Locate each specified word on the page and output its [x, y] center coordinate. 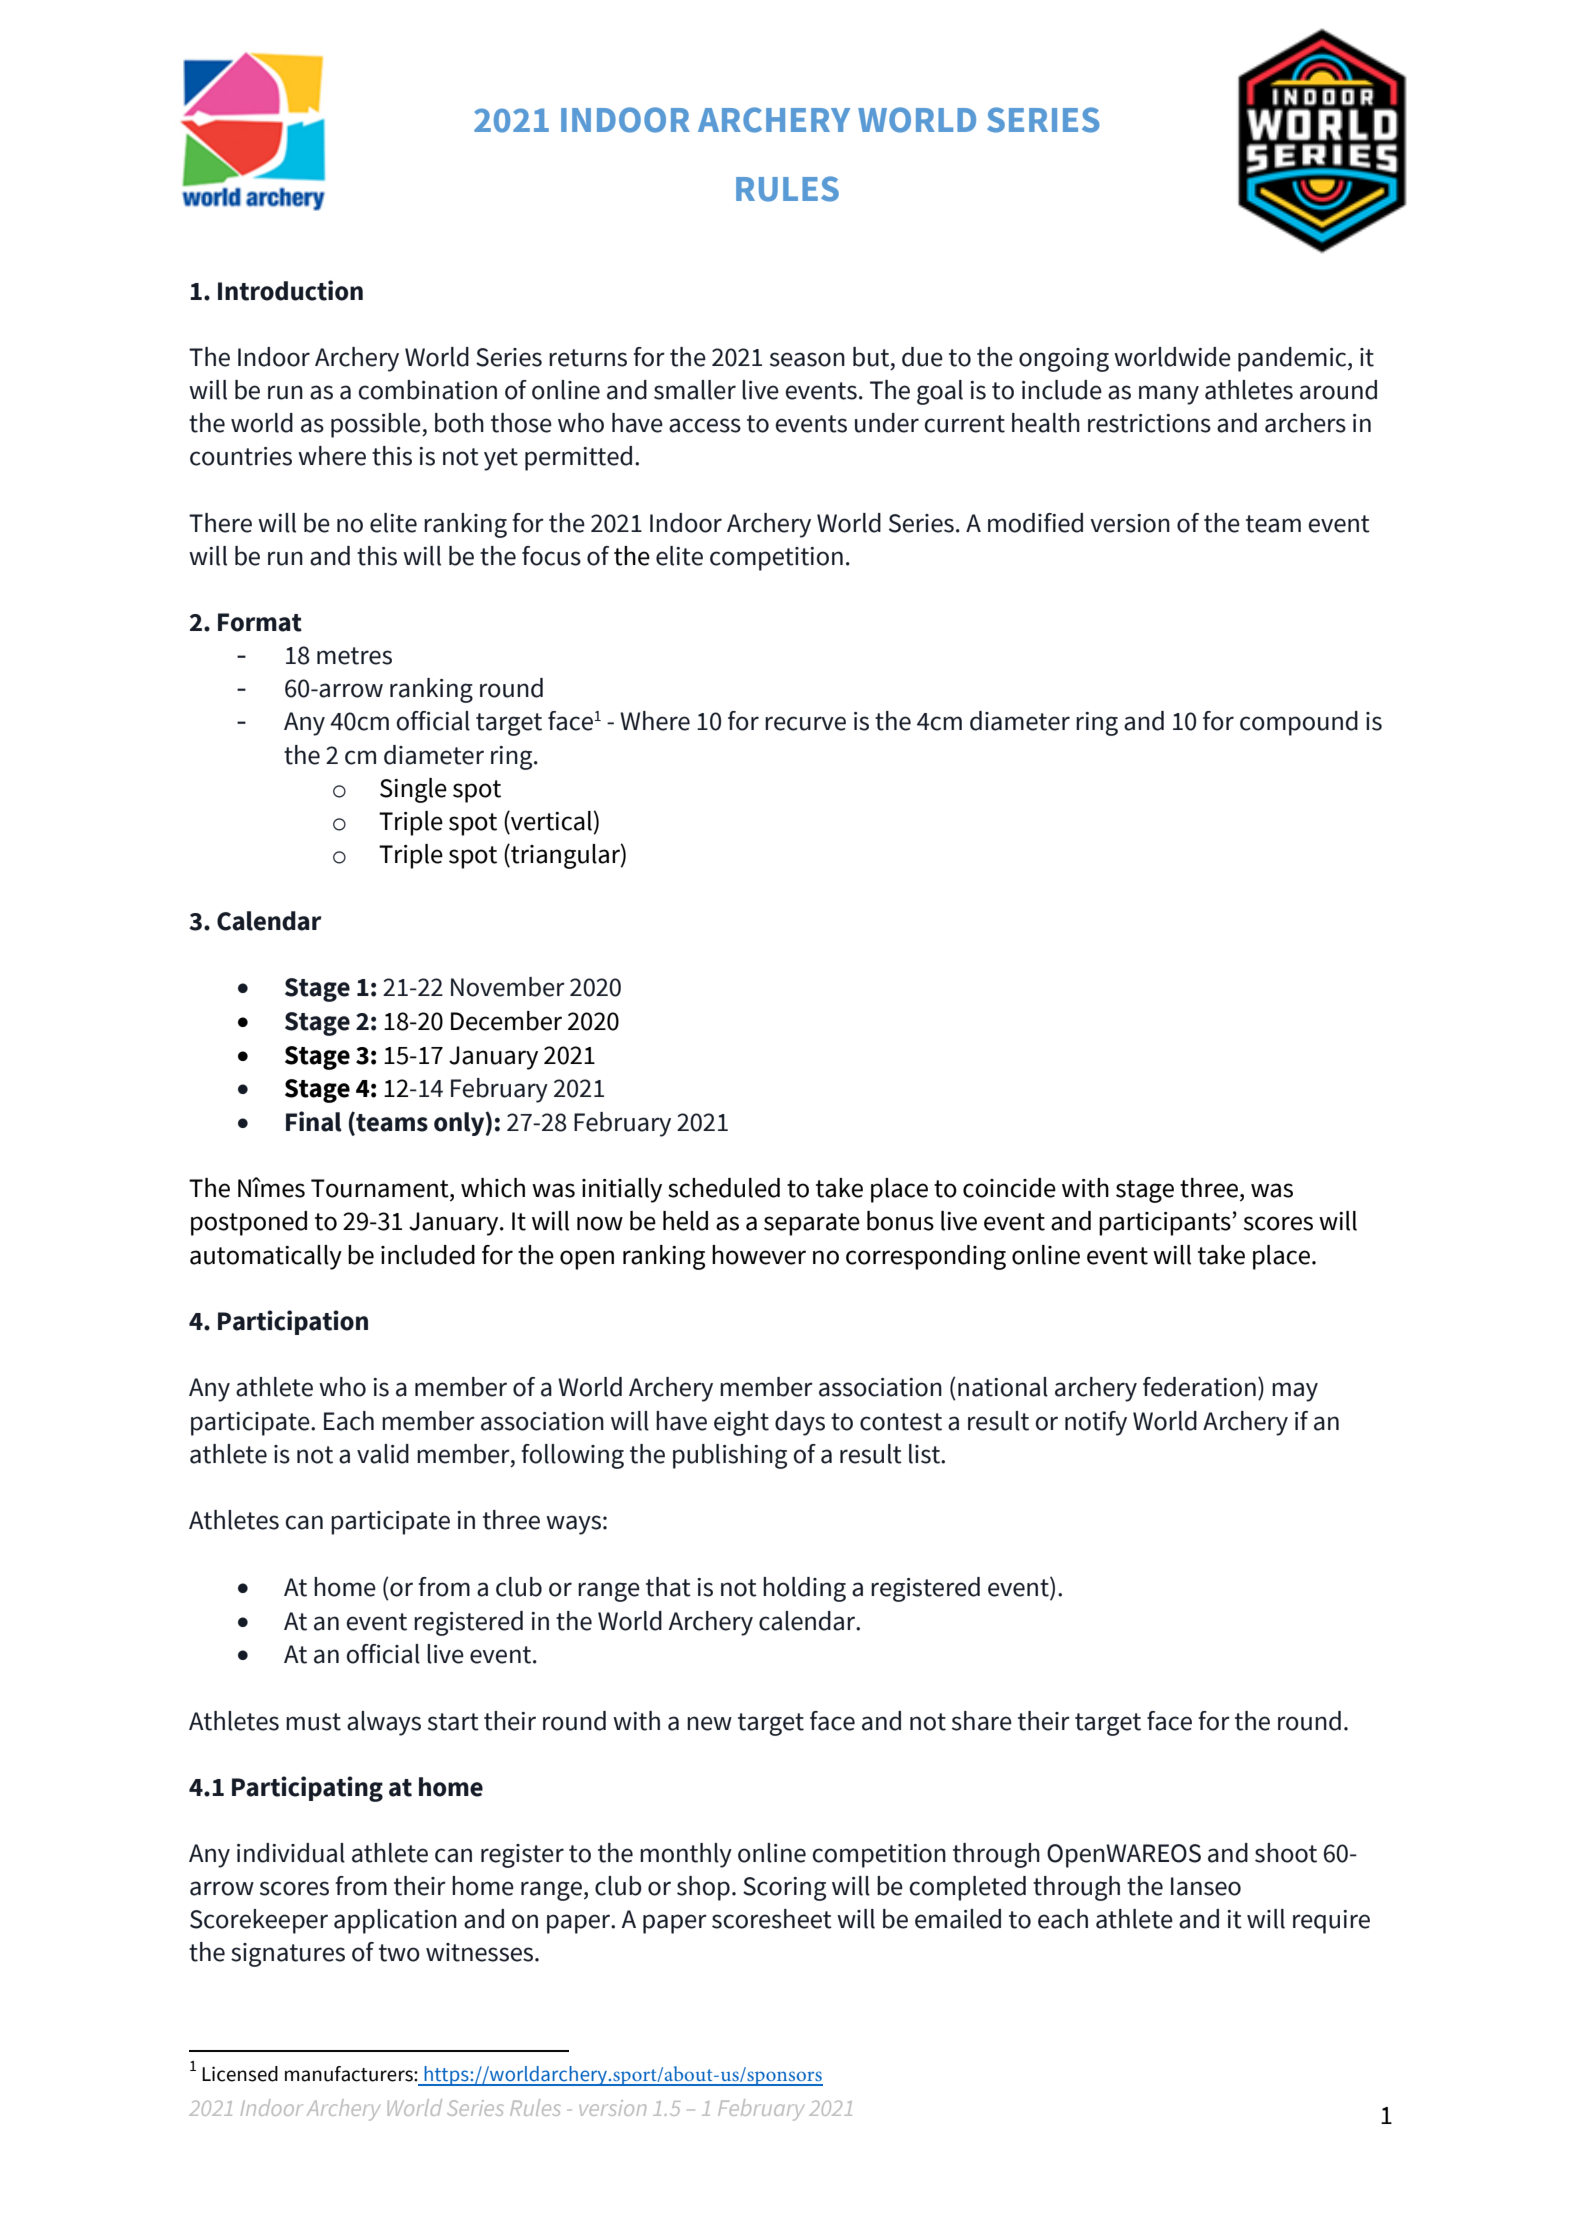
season [807, 359]
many [1169, 395]
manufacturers [350, 2074]
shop [703, 1888]
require [1331, 1922]
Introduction [290, 290]
